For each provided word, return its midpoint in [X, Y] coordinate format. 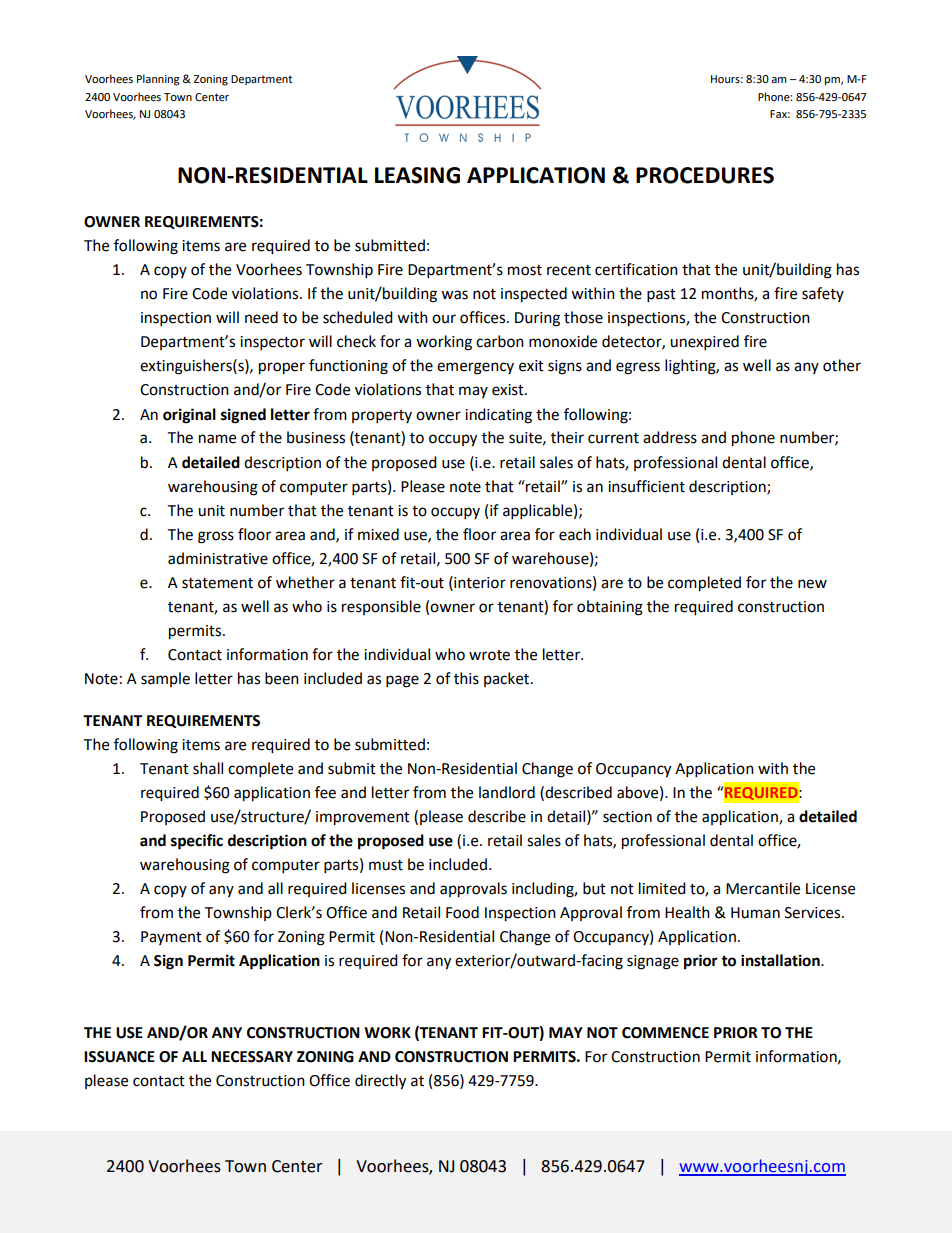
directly [380, 1082]
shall [208, 768]
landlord [507, 792]
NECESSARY [252, 1057]
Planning [158, 80]
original [189, 416]
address [670, 437]
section [627, 817]
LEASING [417, 175]
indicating [498, 416]
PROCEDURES [705, 175]
